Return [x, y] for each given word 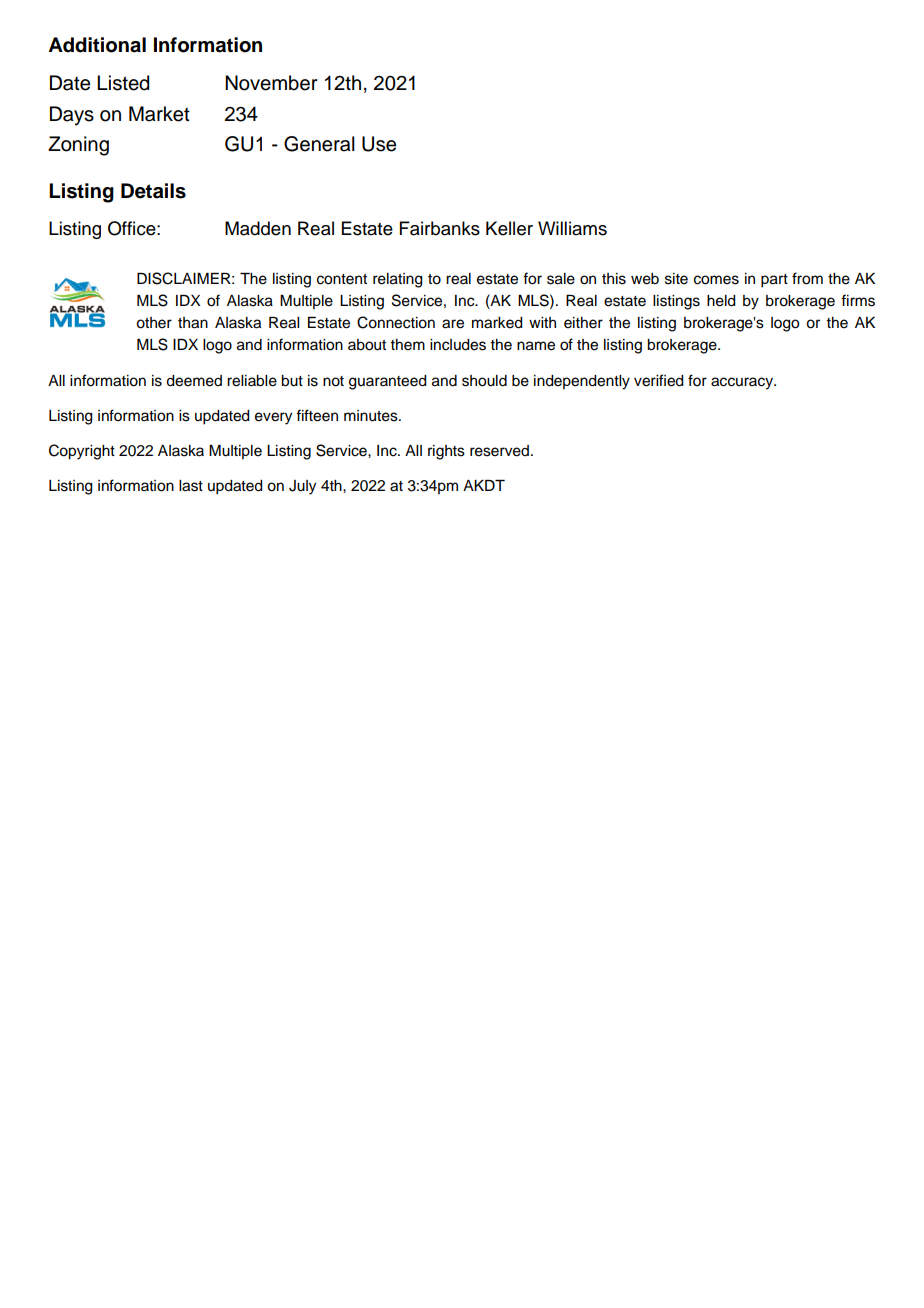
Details [153, 191]
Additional [97, 45]
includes [458, 345]
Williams [572, 228]
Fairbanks [440, 228]
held [721, 301]
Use [379, 144]
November [271, 83]
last [191, 486]
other [154, 323]
